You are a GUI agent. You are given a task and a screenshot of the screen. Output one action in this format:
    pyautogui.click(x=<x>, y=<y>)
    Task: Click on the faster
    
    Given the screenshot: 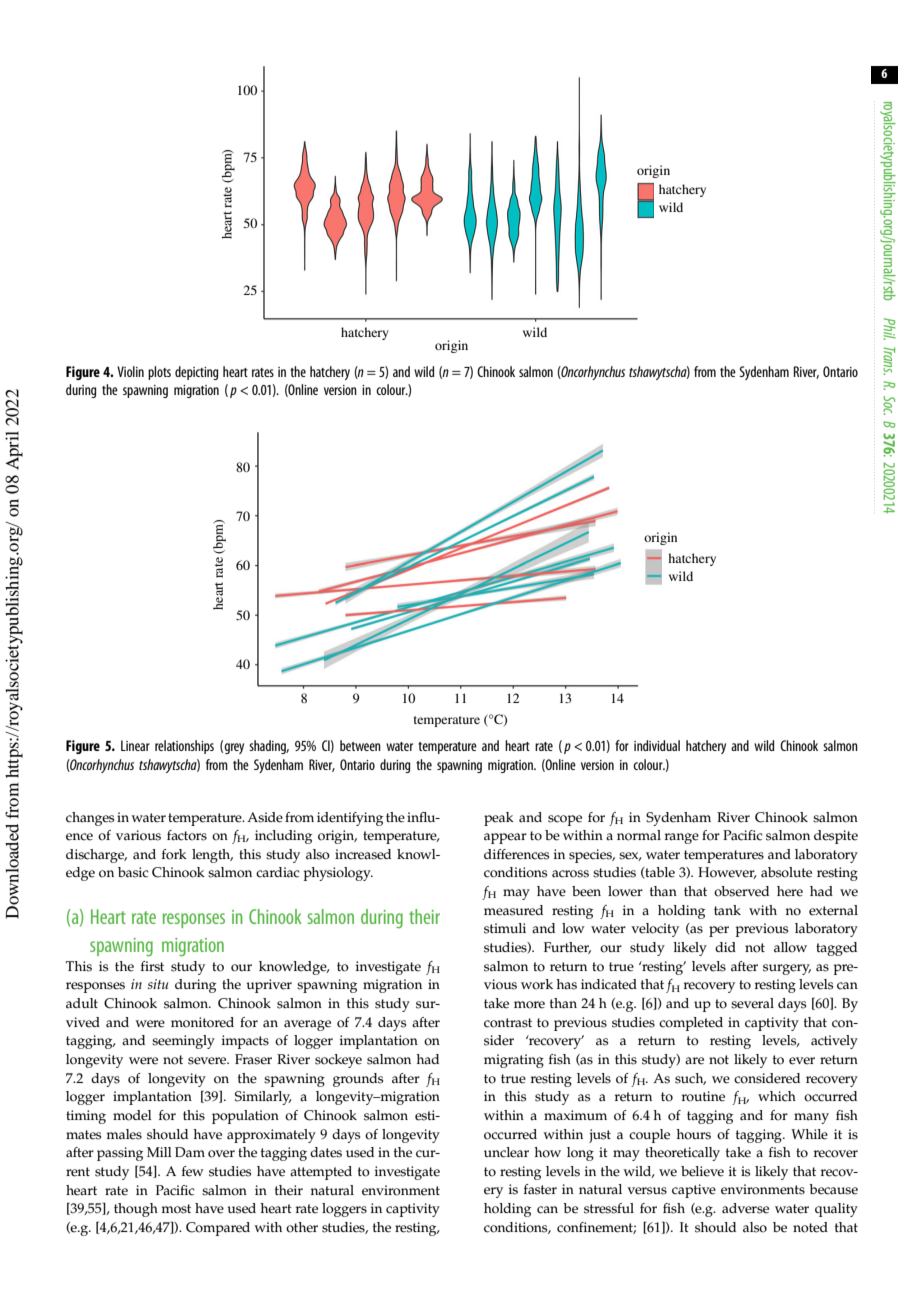 What is the action you would take?
    pyautogui.click(x=540, y=1189)
